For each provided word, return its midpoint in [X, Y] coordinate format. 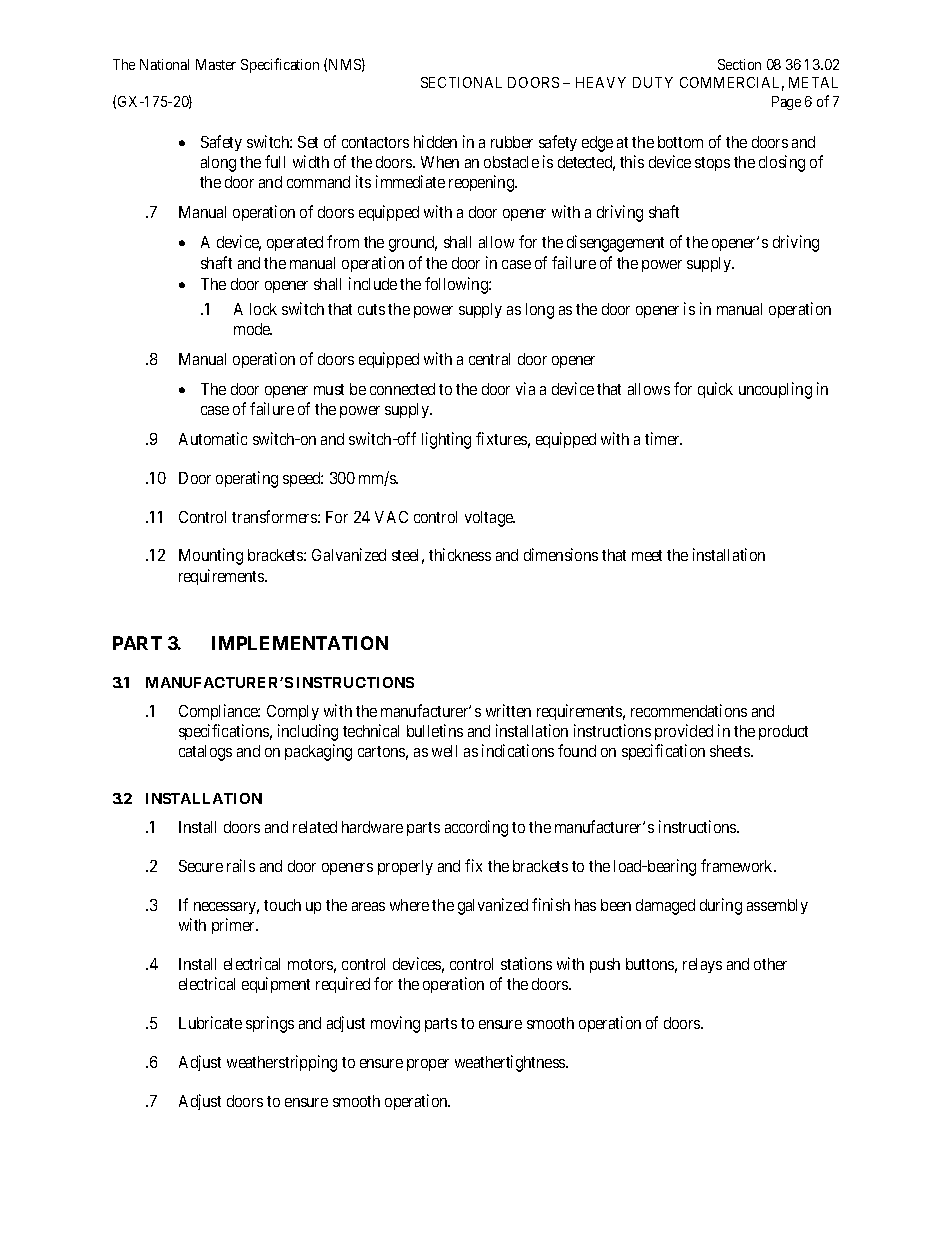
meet [647, 555]
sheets [731, 751]
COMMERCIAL [732, 84]
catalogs [205, 753]
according [476, 828]
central [489, 359]
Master [216, 64]
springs [270, 1024]
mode [253, 329]
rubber [512, 142]
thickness [460, 554]
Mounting [211, 556]
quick [715, 390]
